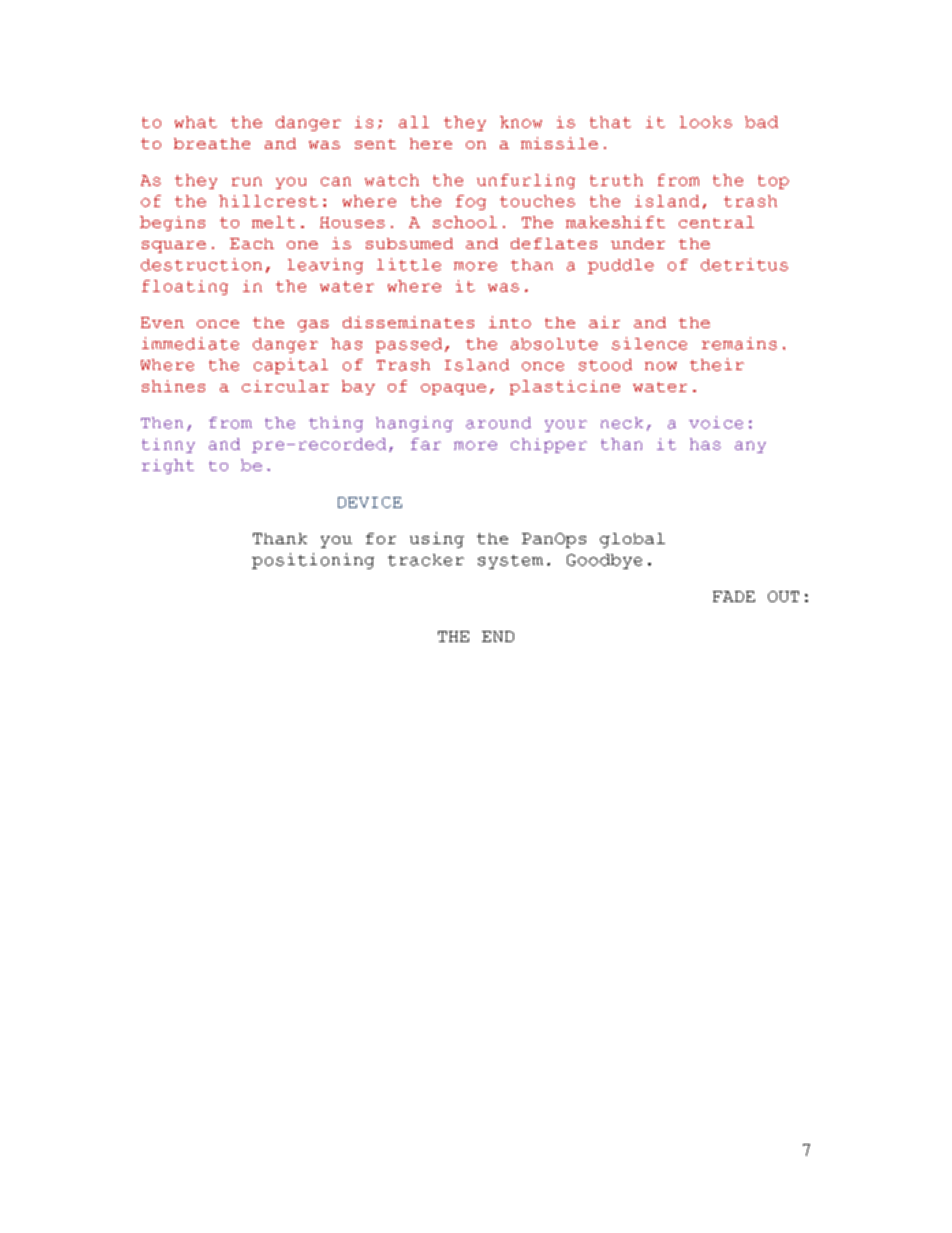 The width and height of the page is (952, 1233). What do you see at coordinates (498, 636) in the page?
I see `END` at bounding box center [498, 636].
